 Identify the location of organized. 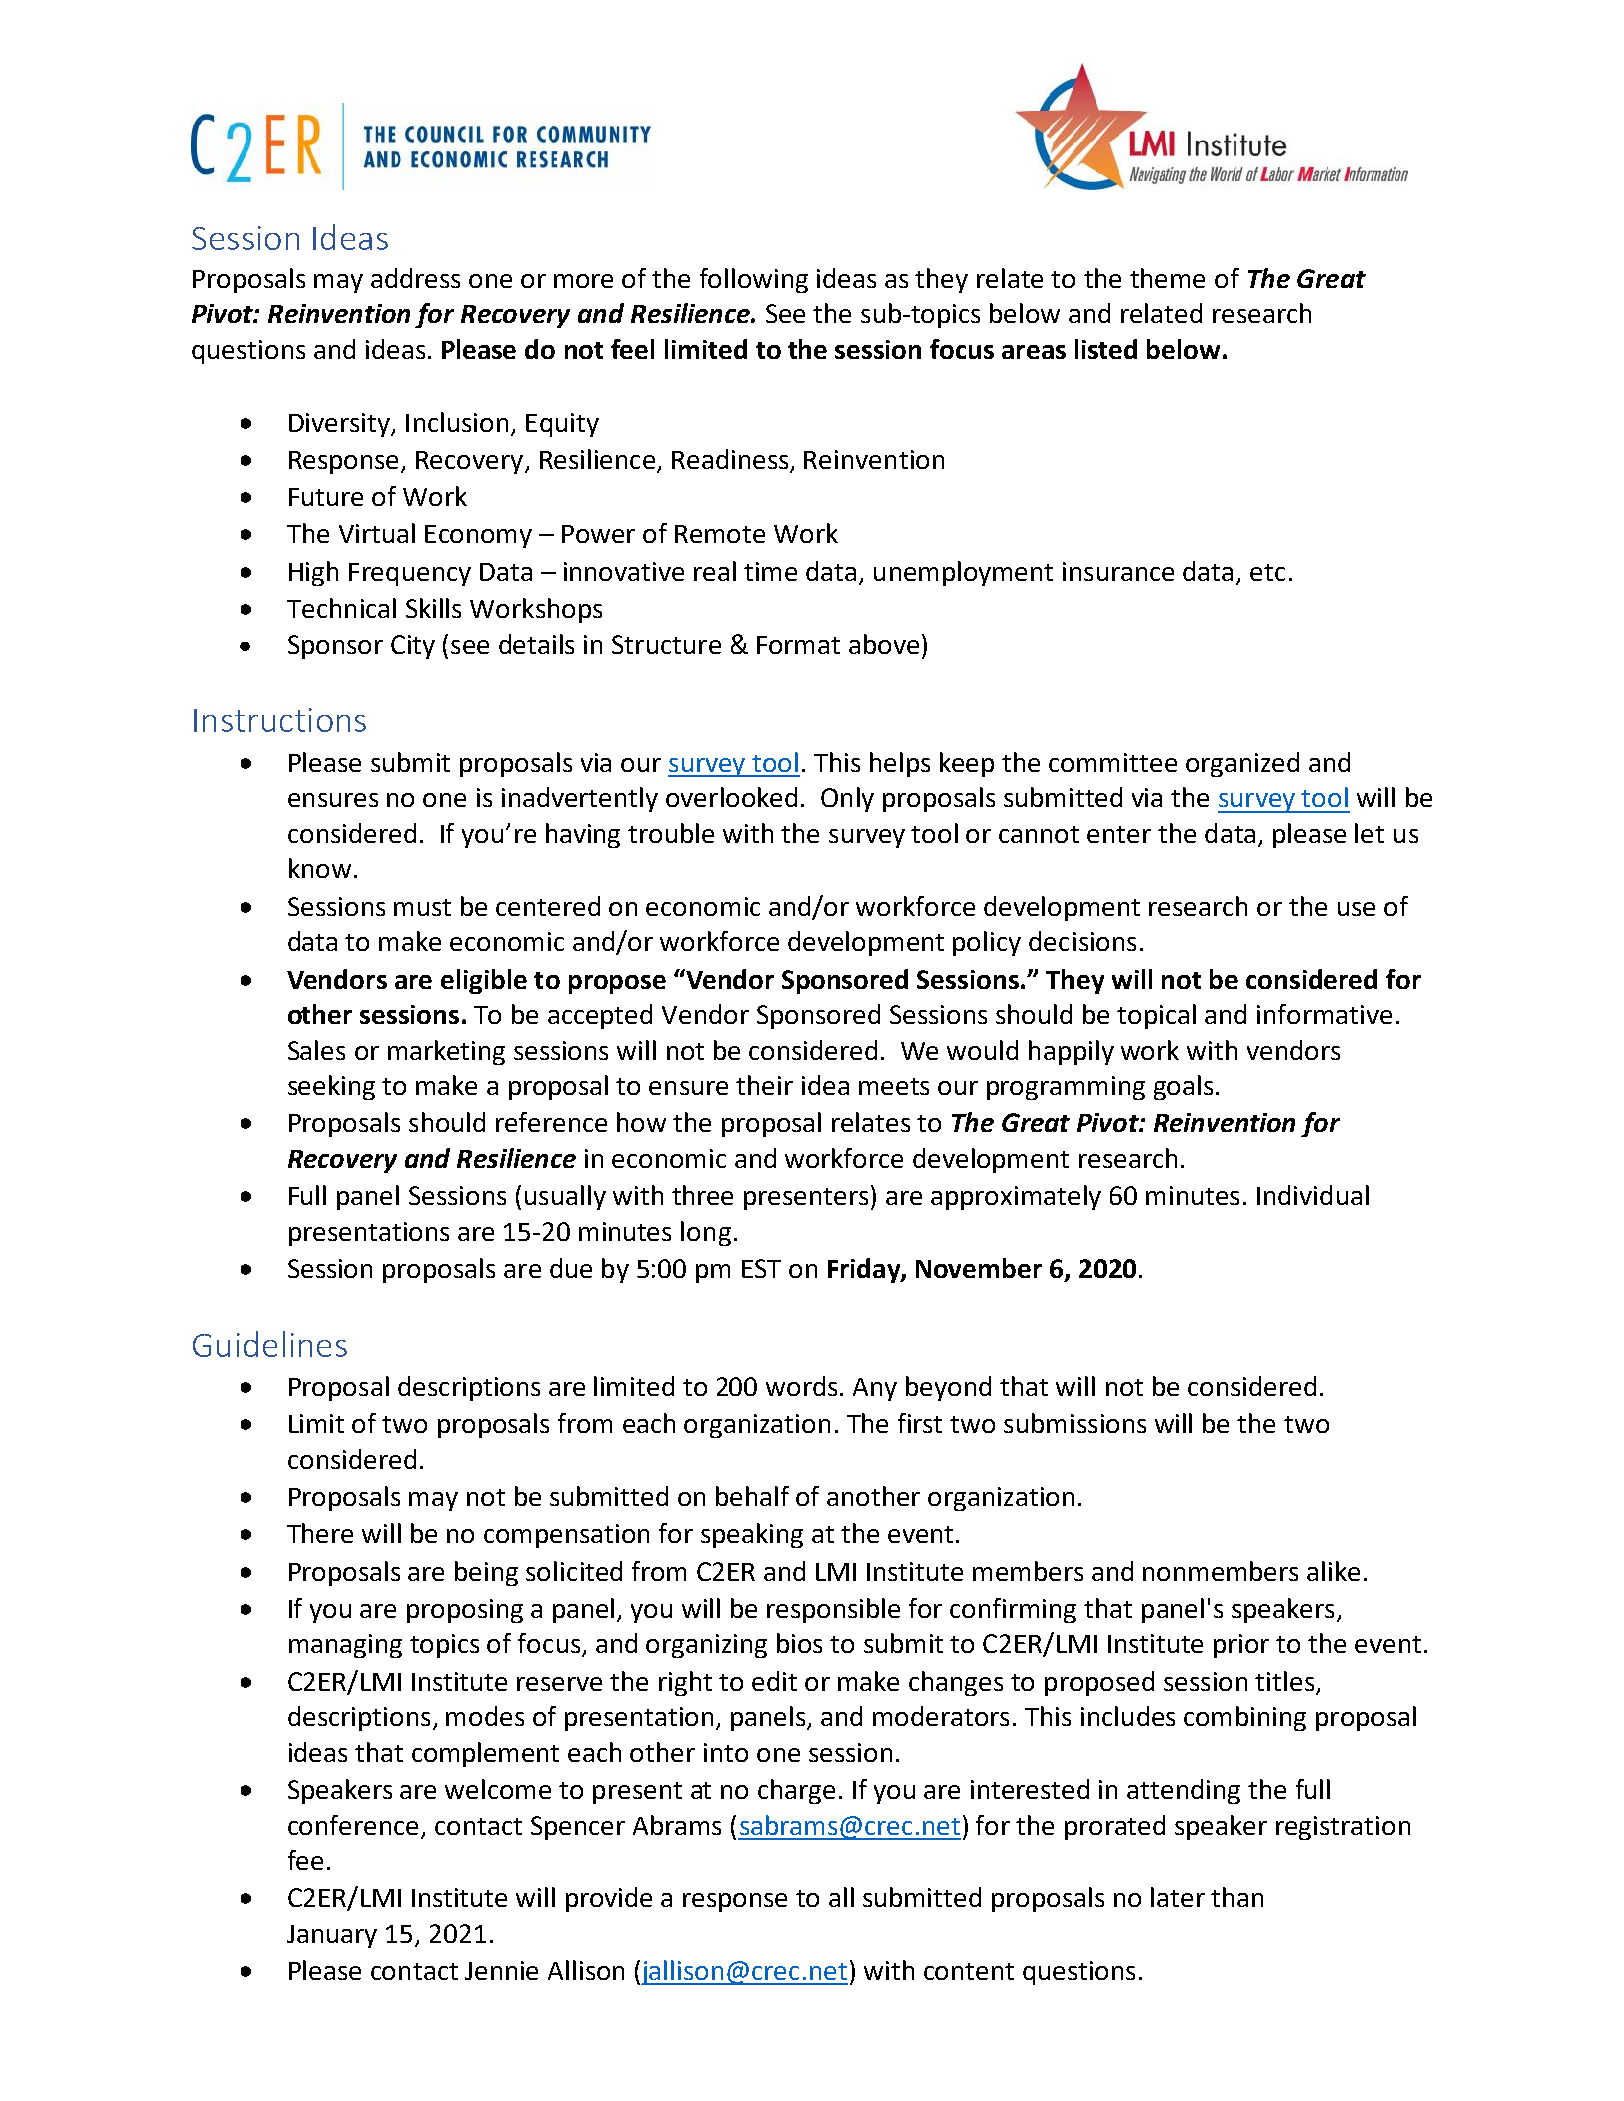
(1242, 764).
